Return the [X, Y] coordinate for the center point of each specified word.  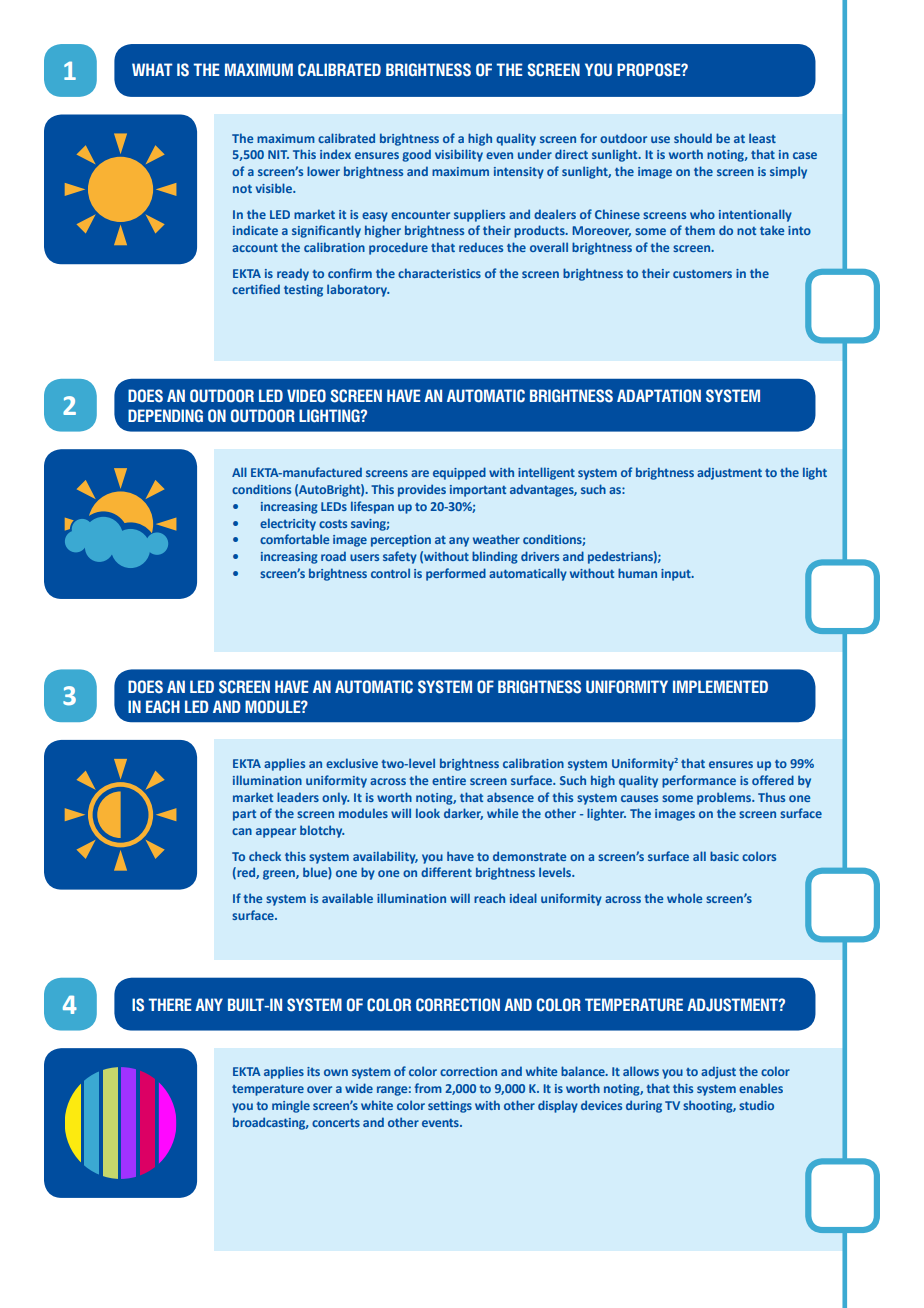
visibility [459, 155]
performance [699, 781]
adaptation [659, 396]
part [244, 815]
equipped [459, 473]
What [152, 69]
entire [449, 780]
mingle [291, 1106]
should [693, 138]
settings [450, 1107]
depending [165, 416]
